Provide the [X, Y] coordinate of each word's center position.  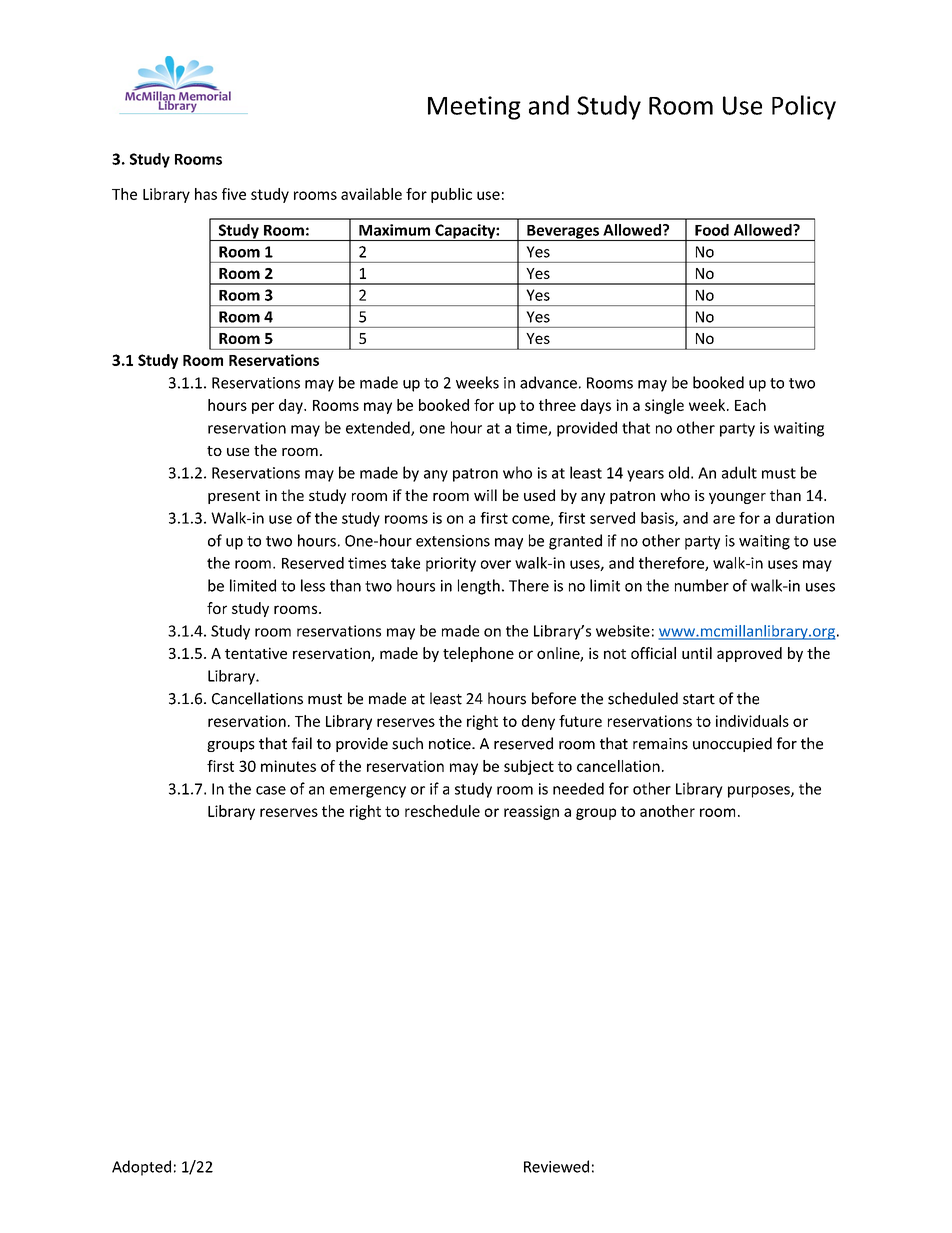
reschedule [442, 811]
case [271, 790]
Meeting [474, 108]
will [485, 495]
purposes [760, 792]
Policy [804, 107]
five [234, 194]
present [234, 497]
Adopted [141, 1168]
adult [739, 472]
